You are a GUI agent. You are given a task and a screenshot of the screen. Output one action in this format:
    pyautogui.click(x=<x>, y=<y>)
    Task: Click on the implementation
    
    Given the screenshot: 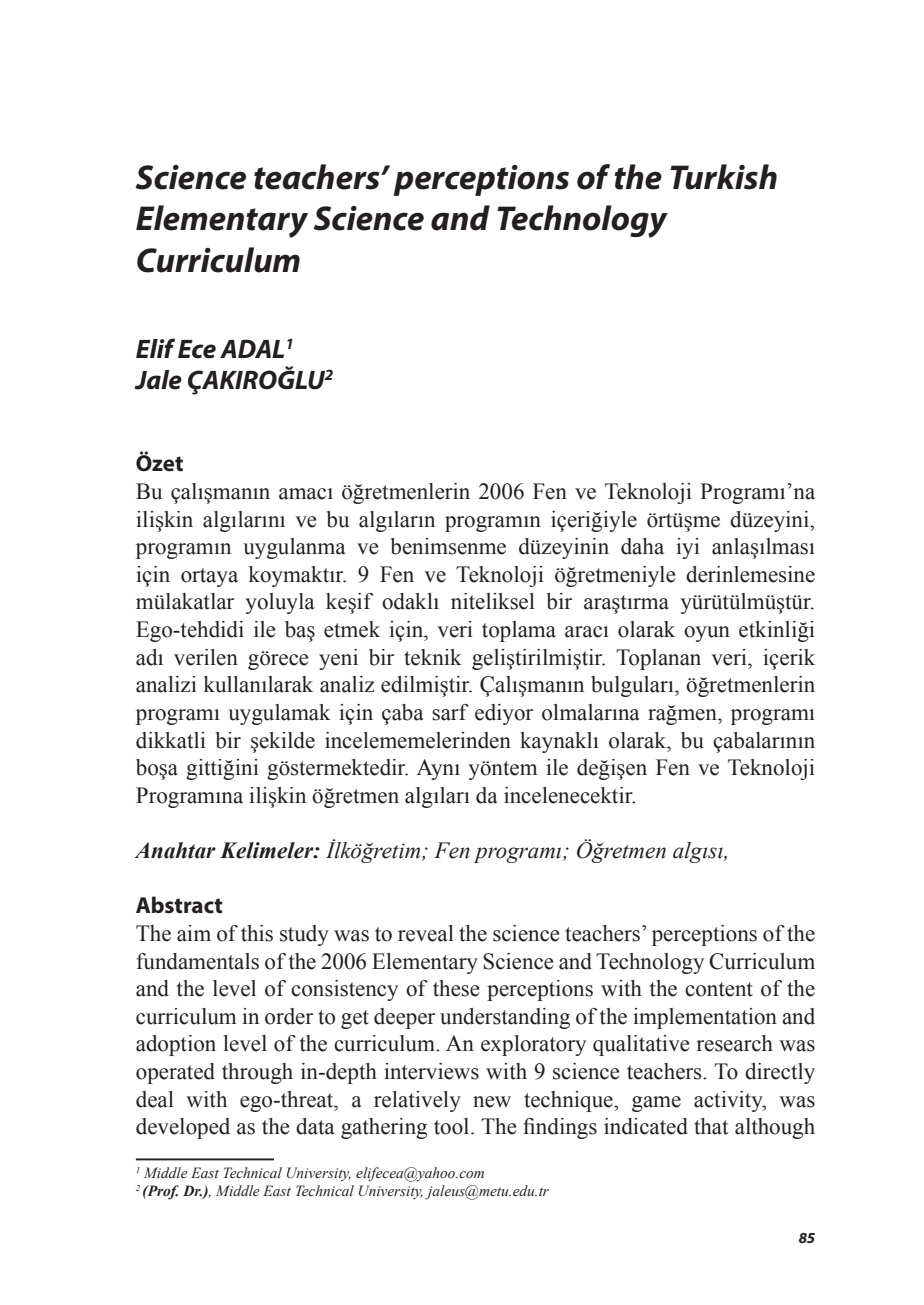 What is the action you would take?
    pyautogui.click(x=705, y=1018)
